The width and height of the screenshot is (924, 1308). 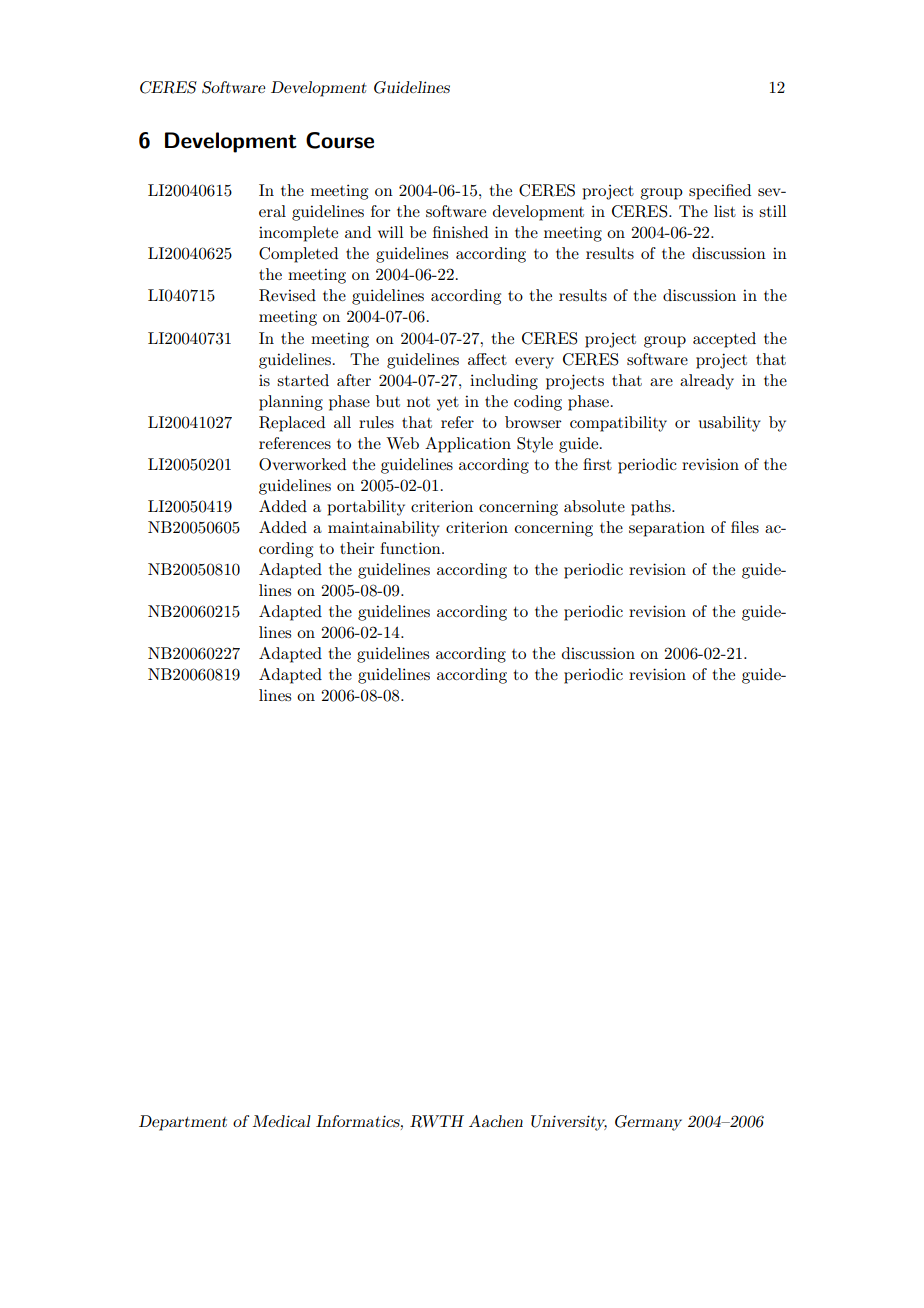 What do you see at coordinates (357, 548) in the screenshot?
I see `their` at bounding box center [357, 548].
